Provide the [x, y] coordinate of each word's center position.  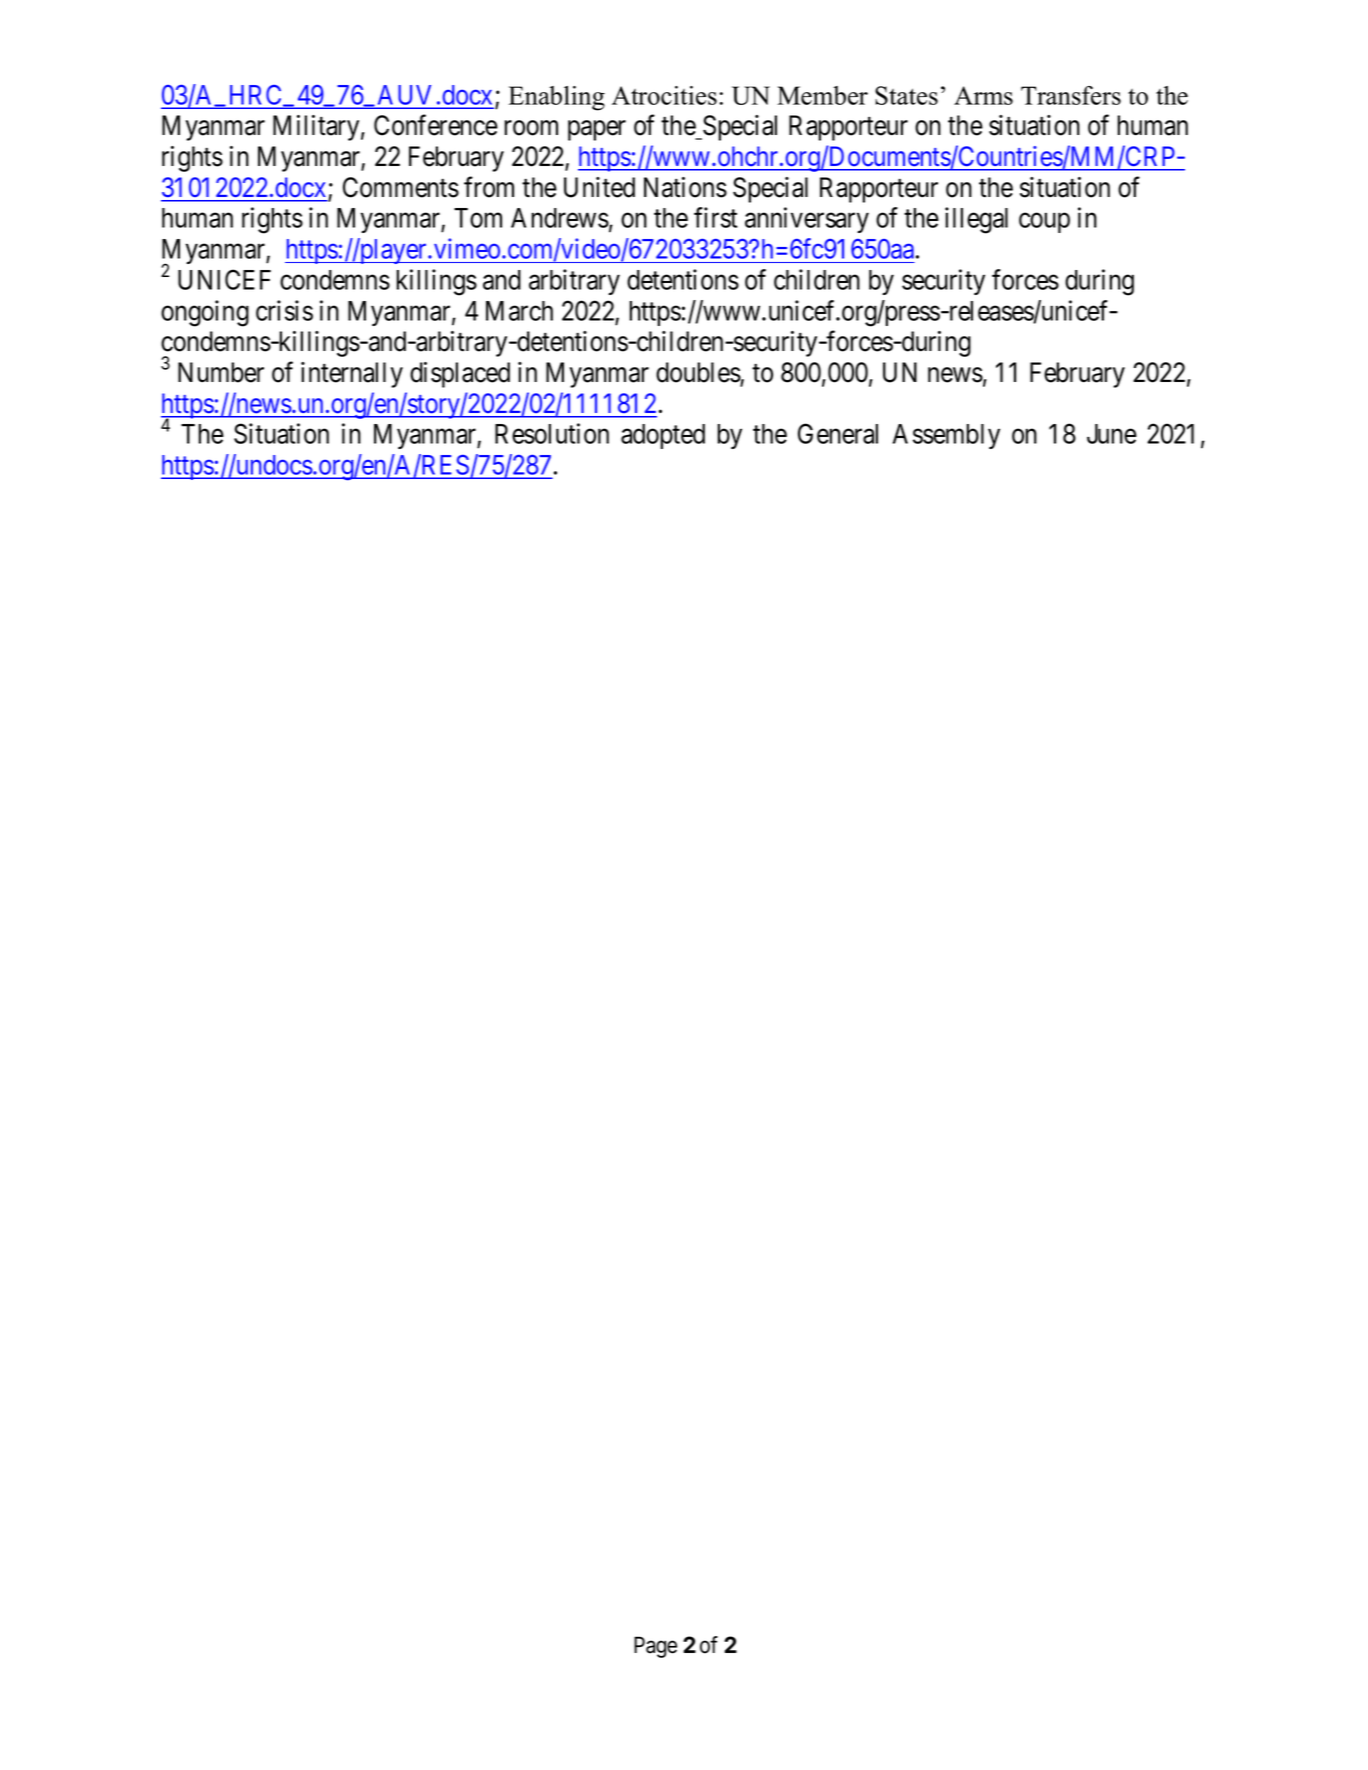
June [1112, 434]
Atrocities [664, 95]
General [838, 433]
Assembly [946, 436]
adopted [663, 436]
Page [655, 1647]
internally [352, 375]
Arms [983, 95]
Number [221, 372]
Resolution [552, 433]
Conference [436, 125]
